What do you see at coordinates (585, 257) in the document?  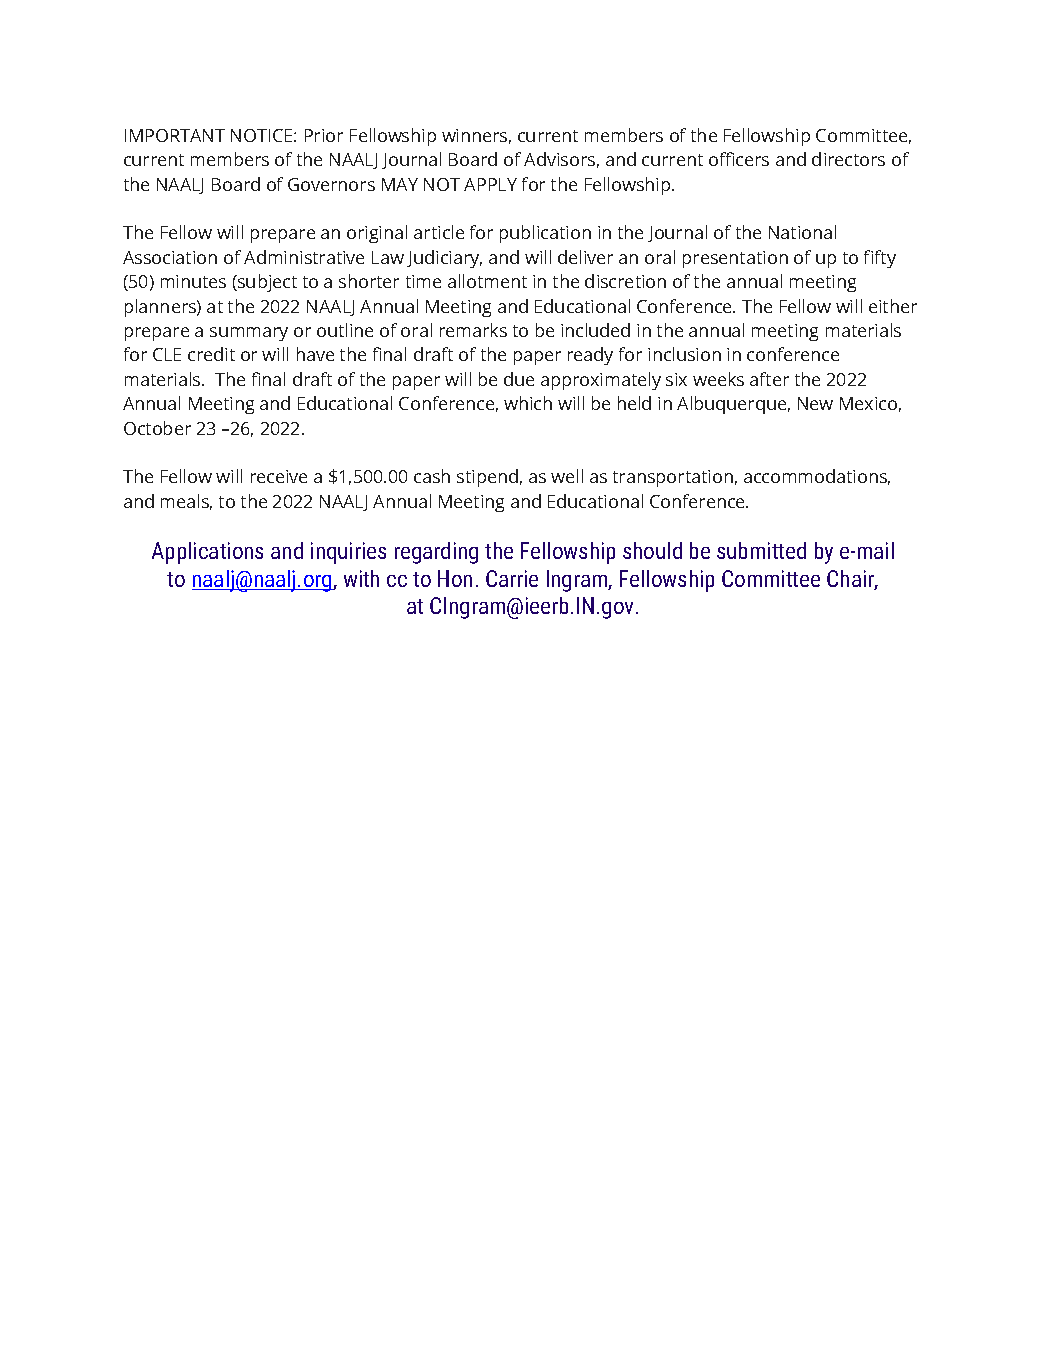 I see `deliver` at bounding box center [585, 257].
